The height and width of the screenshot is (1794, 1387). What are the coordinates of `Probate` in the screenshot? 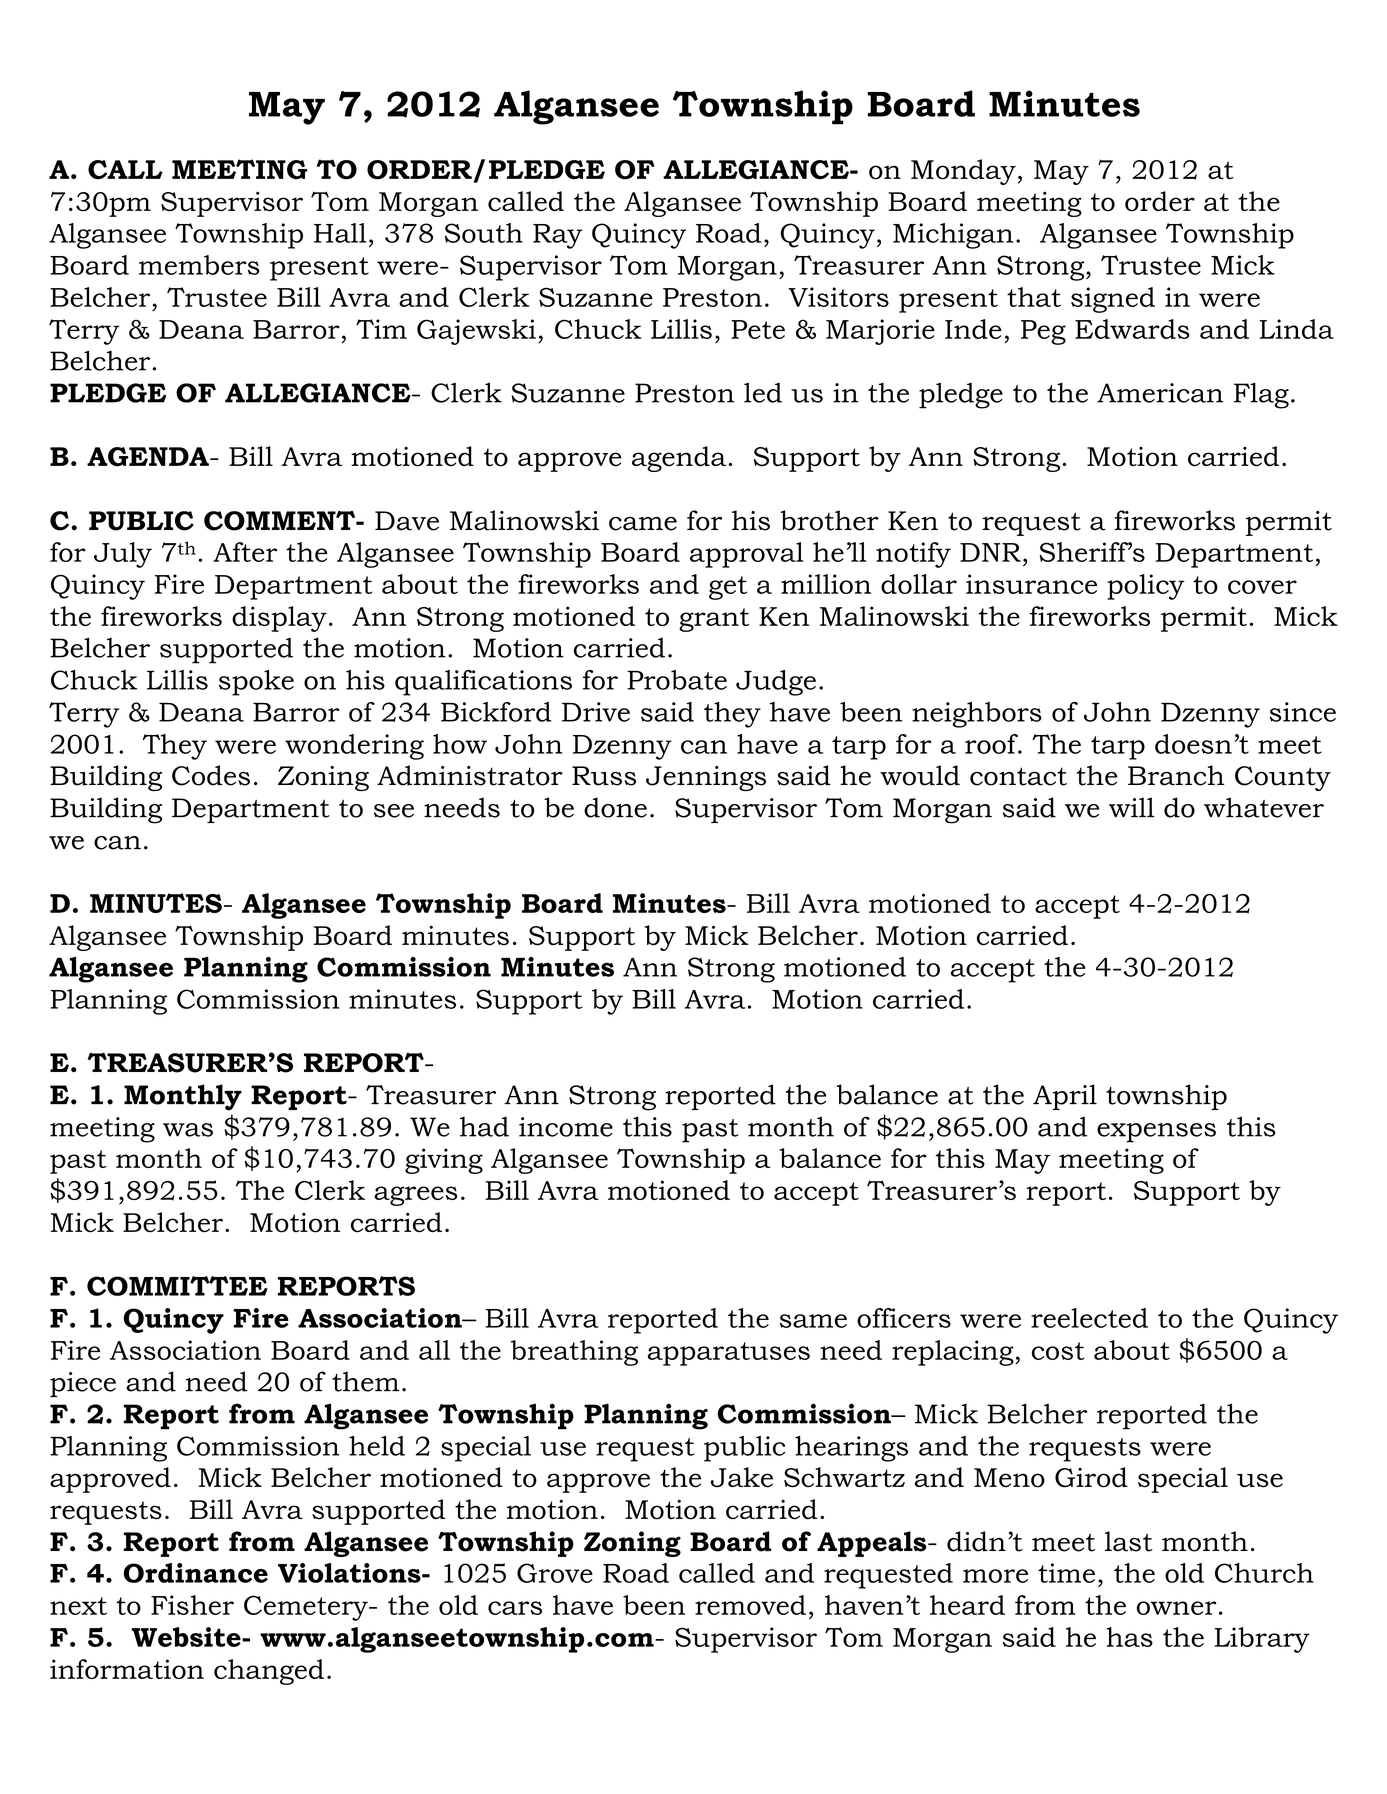 It's located at (677, 680).
